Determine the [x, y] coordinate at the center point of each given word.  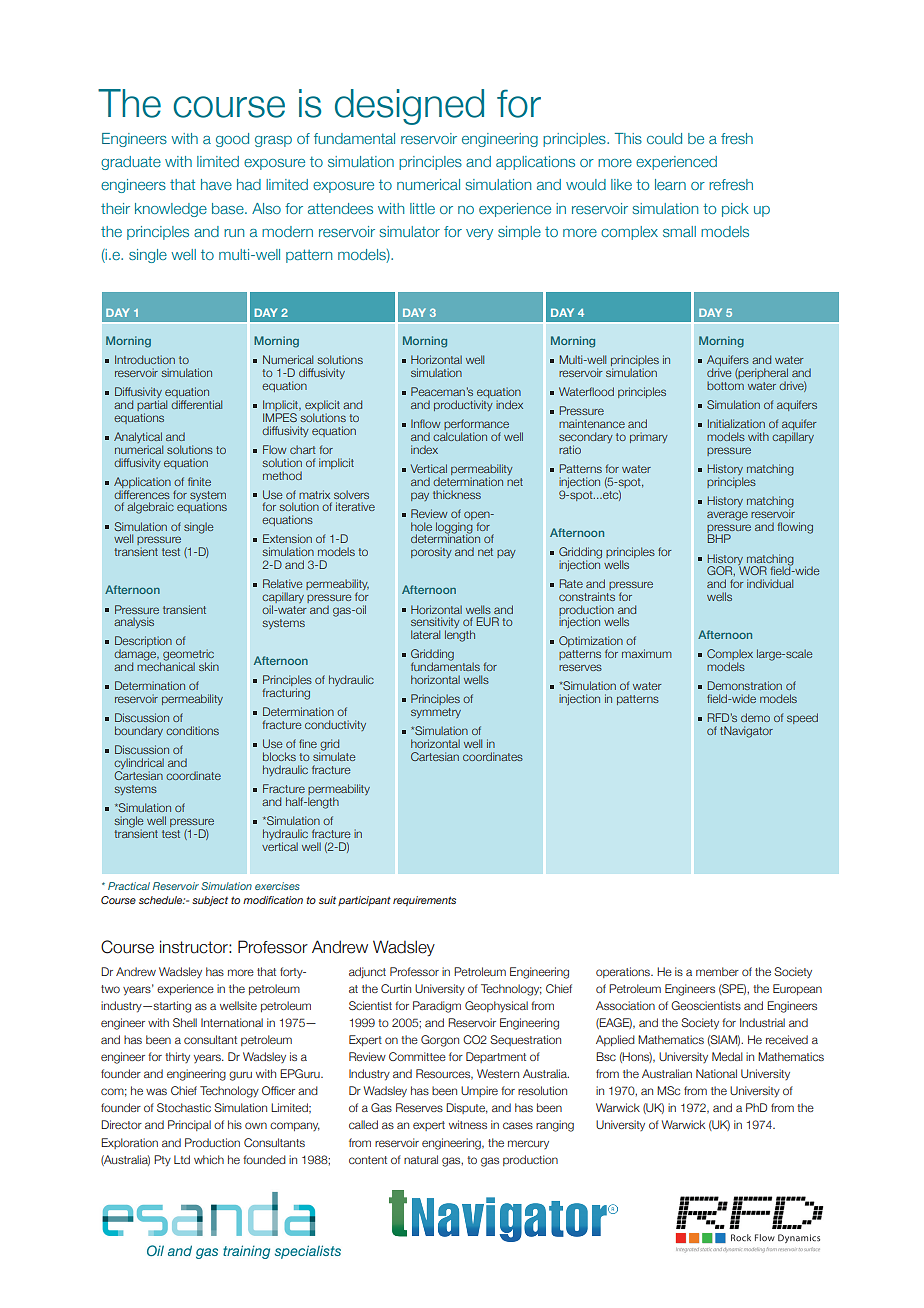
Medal [727, 1056]
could [664, 138]
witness [468, 1124]
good [232, 140]
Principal [189, 1125]
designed [409, 107]
